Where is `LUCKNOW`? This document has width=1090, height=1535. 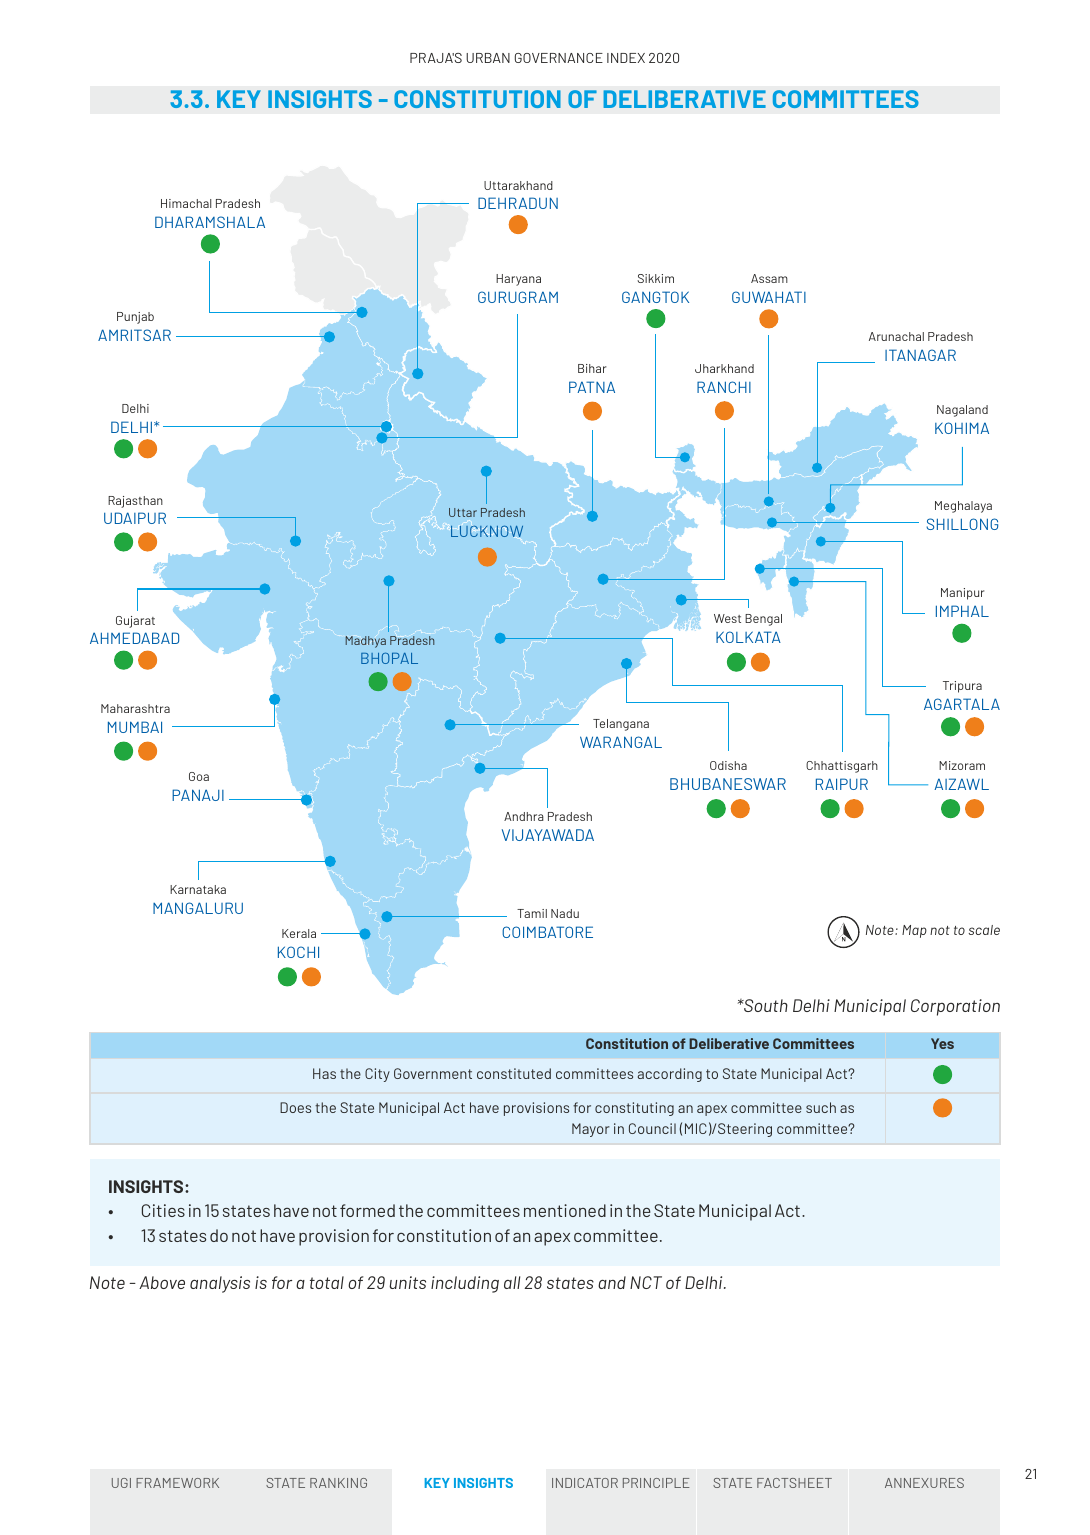
LUCKNOW is located at coordinates (487, 531).
